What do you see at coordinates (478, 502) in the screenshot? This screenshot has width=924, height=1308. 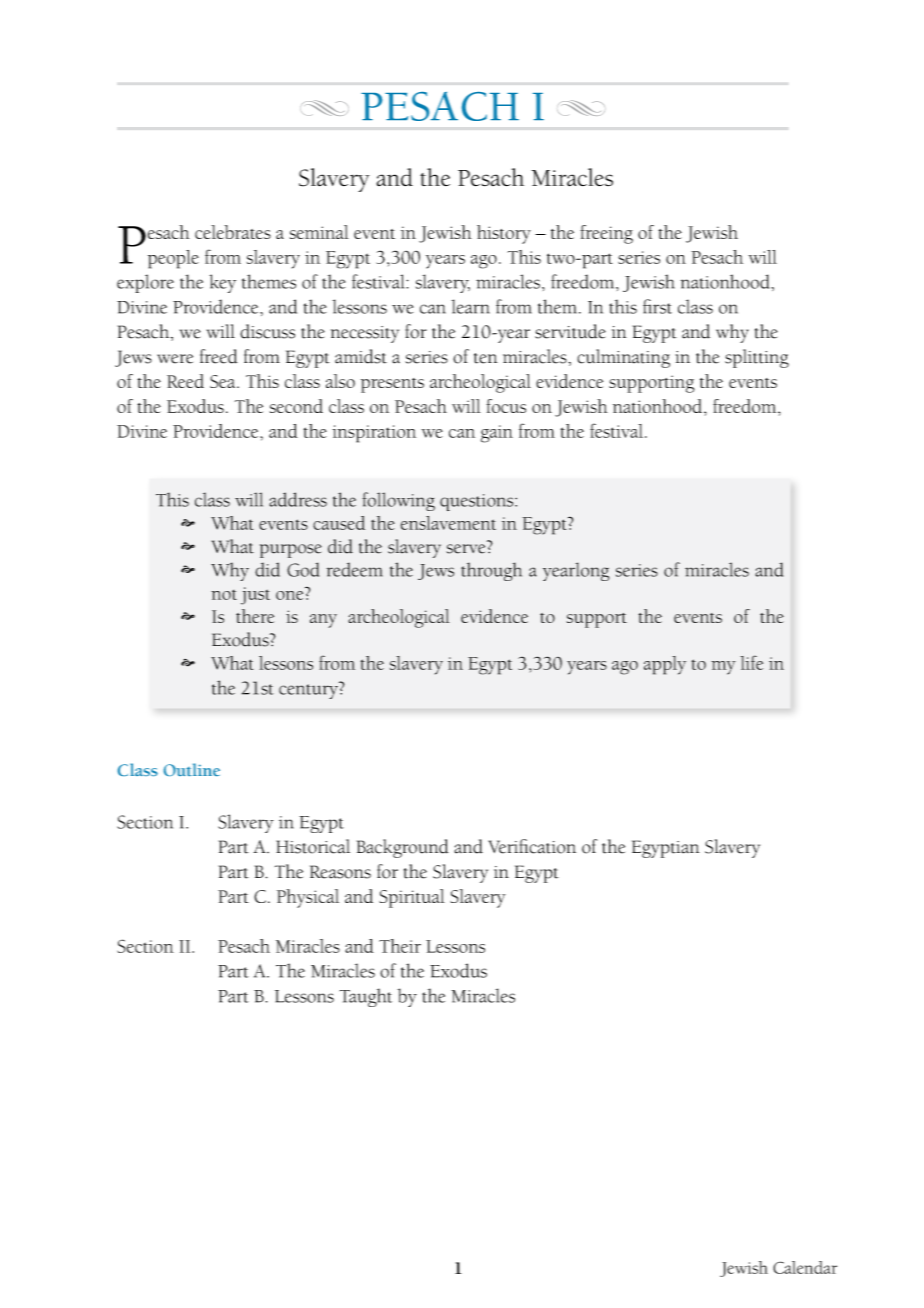 I see `questions` at bounding box center [478, 502].
